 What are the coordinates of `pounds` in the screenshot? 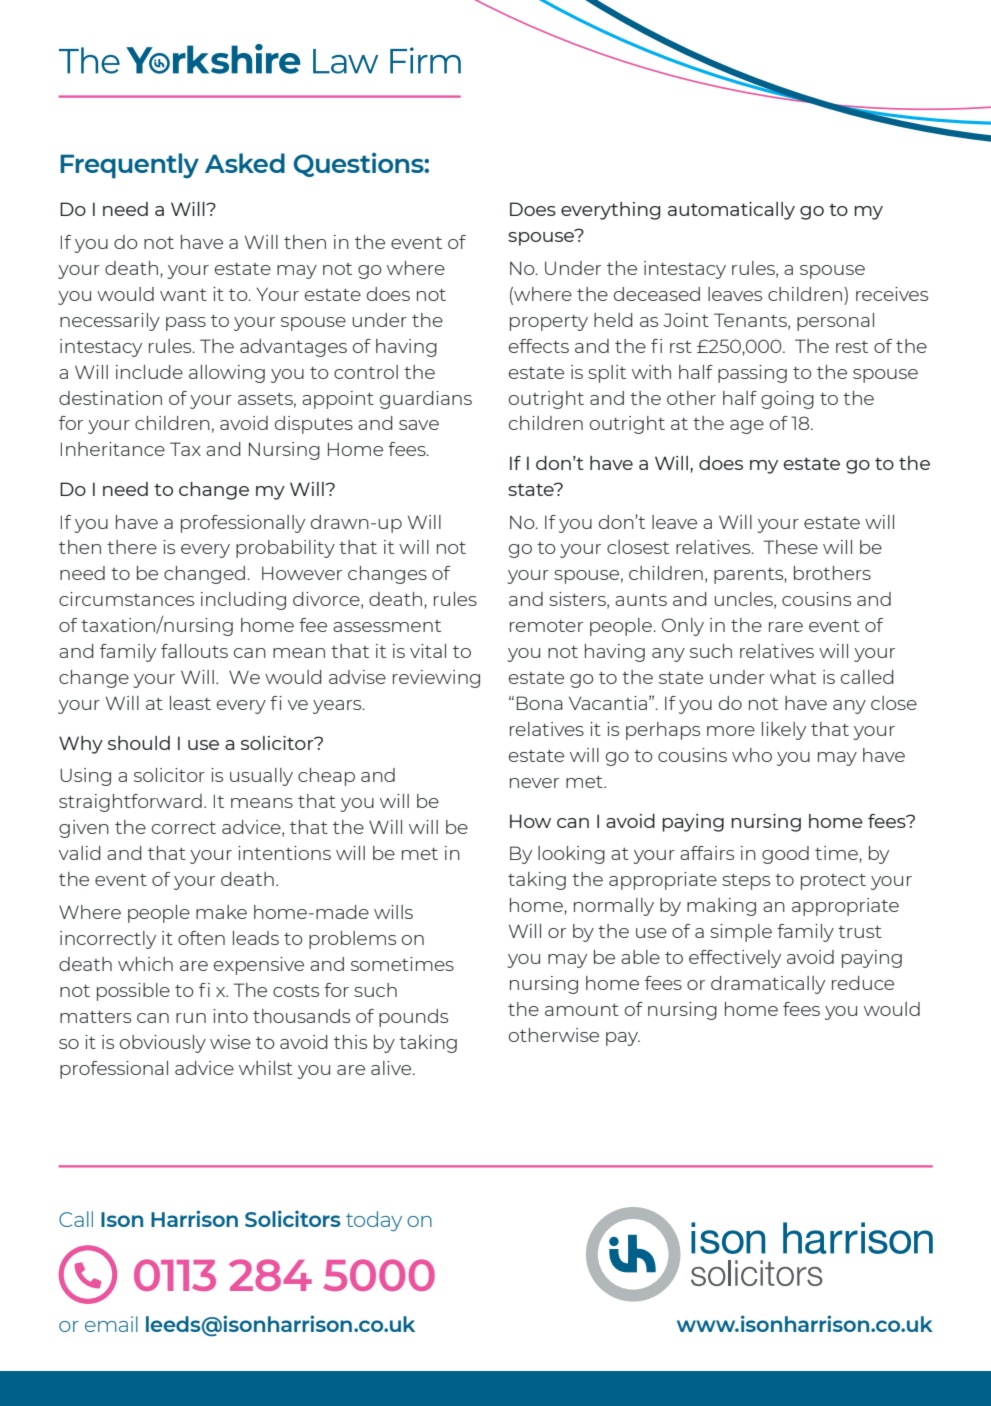 It's located at (413, 1018).
